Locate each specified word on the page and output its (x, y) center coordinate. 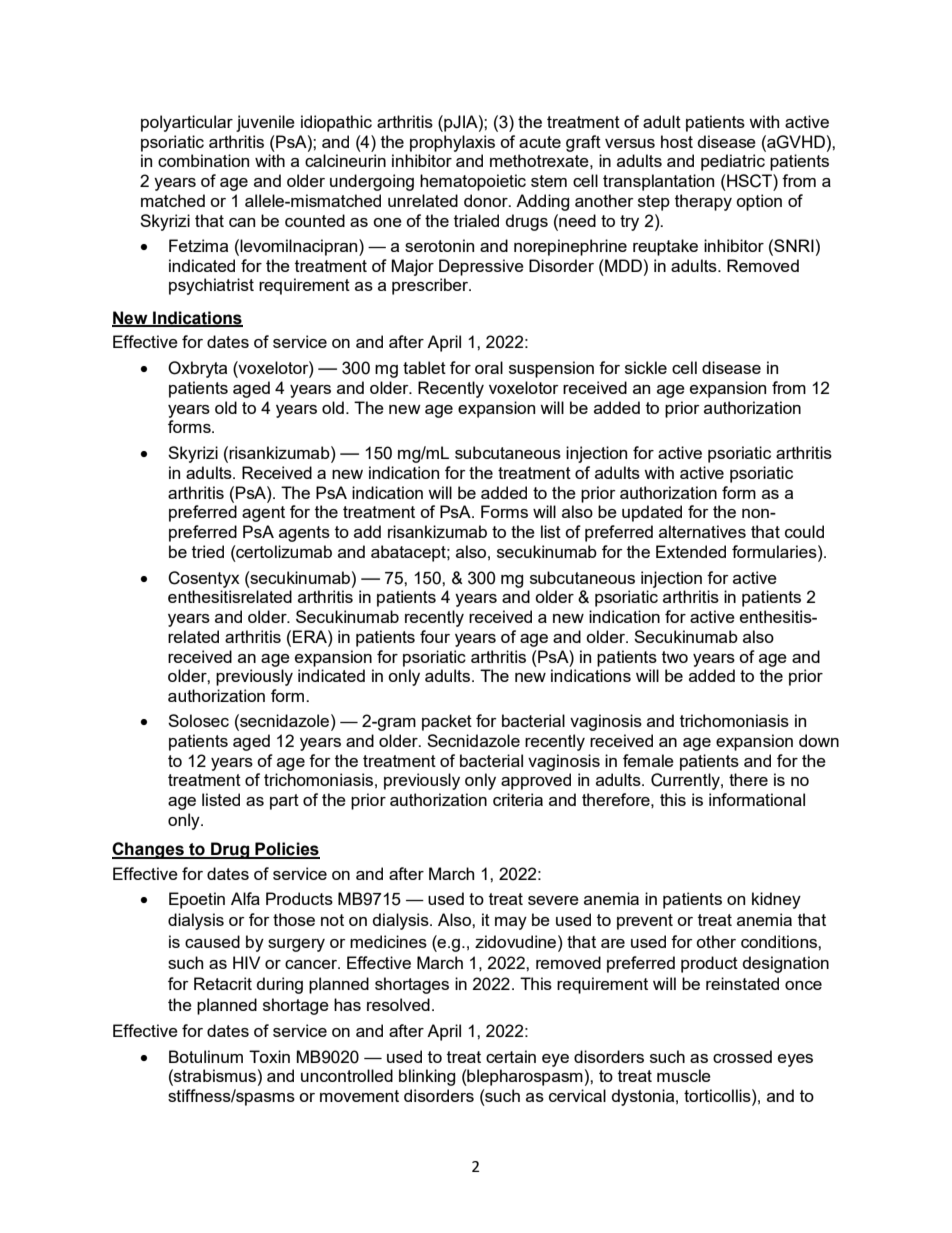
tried (208, 551)
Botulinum (206, 1056)
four (435, 636)
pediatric (733, 162)
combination (203, 160)
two (675, 657)
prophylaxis (452, 143)
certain (511, 1056)
